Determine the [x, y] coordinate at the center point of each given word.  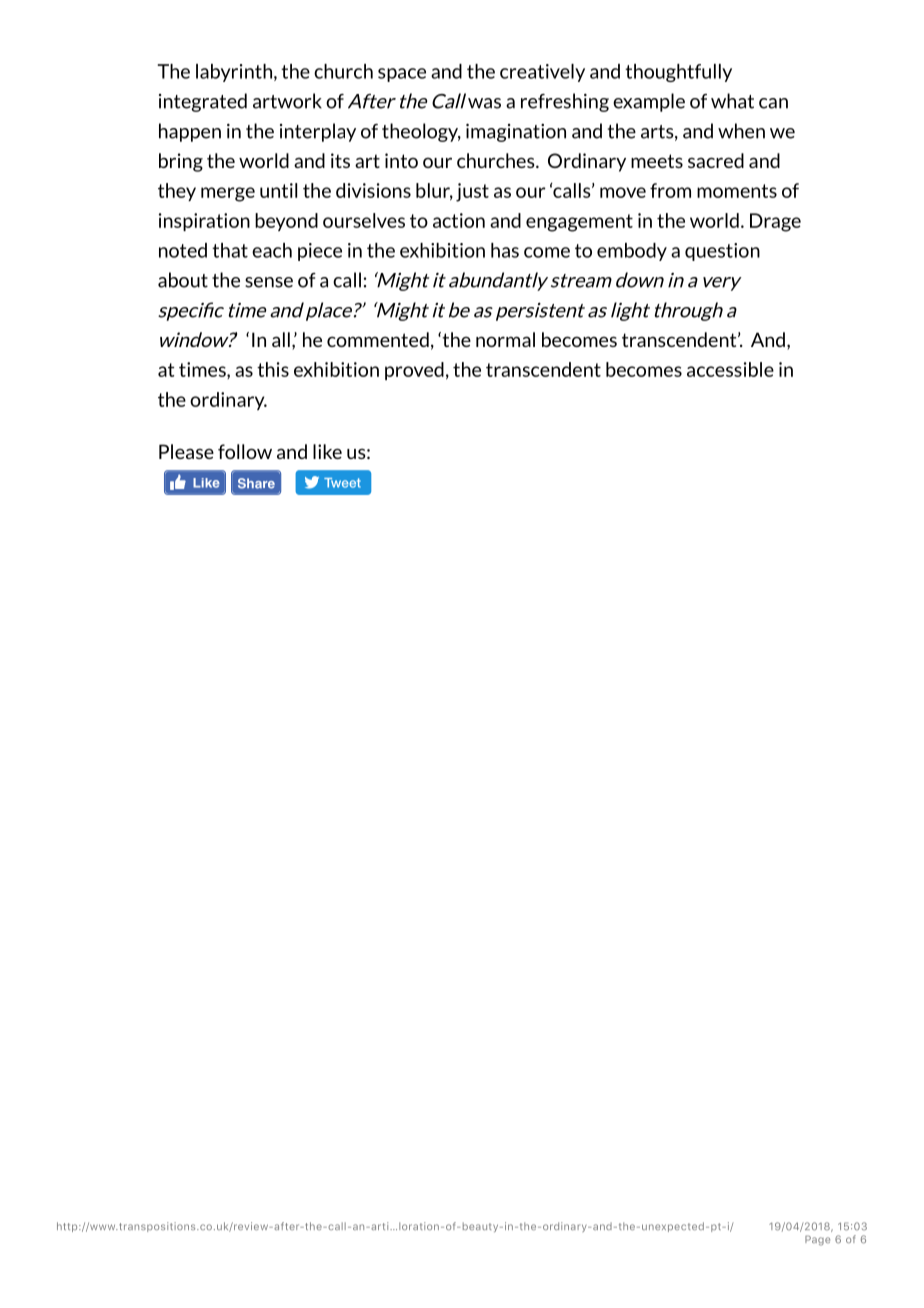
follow [245, 451]
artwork [287, 101]
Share [256, 483]
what [732, 101]
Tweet [342, 483]
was [484, 103]
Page [817, 1240]
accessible [730, 369]
